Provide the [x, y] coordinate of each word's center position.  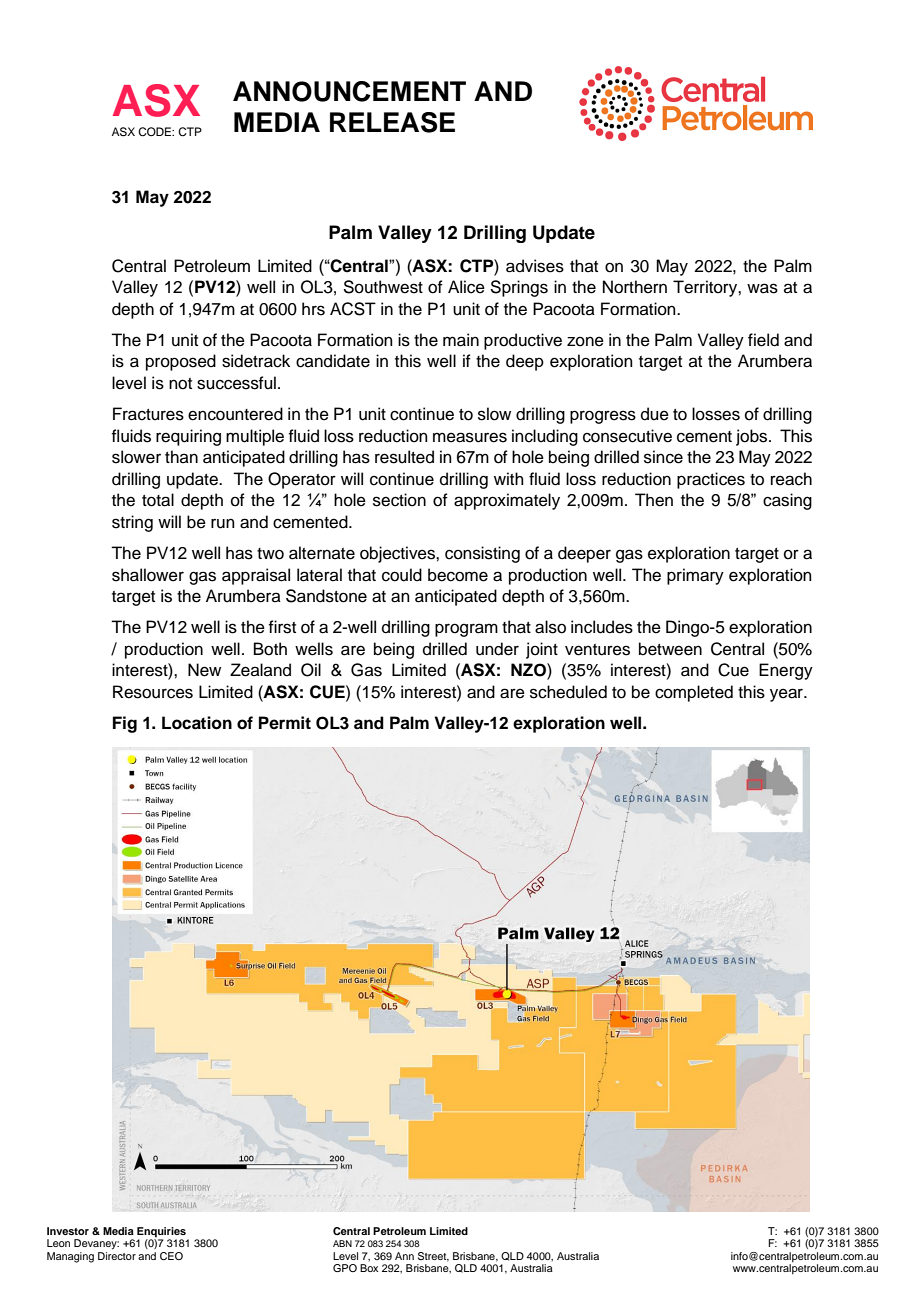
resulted [404, 457]
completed [694, 693]
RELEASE [392, 122]
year [787, 695]
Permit [285, 723]
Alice [466, 287]
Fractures [148, 414]
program [466, 630]
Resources [153, 692]
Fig [125, 724]
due [655, 414]
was [762, 288]
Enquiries [161, 1232]
